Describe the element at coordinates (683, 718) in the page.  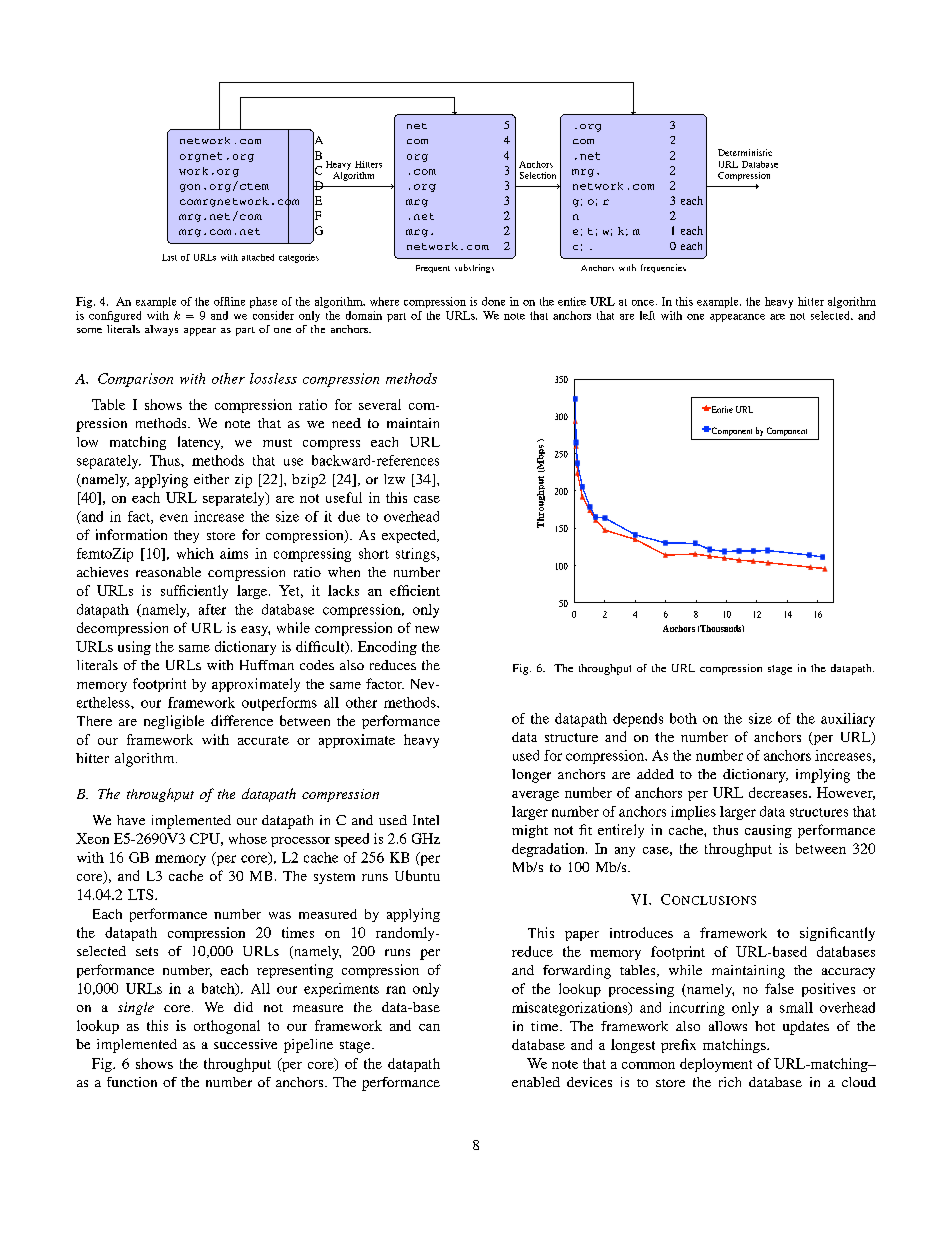
I see `both` at that location.
